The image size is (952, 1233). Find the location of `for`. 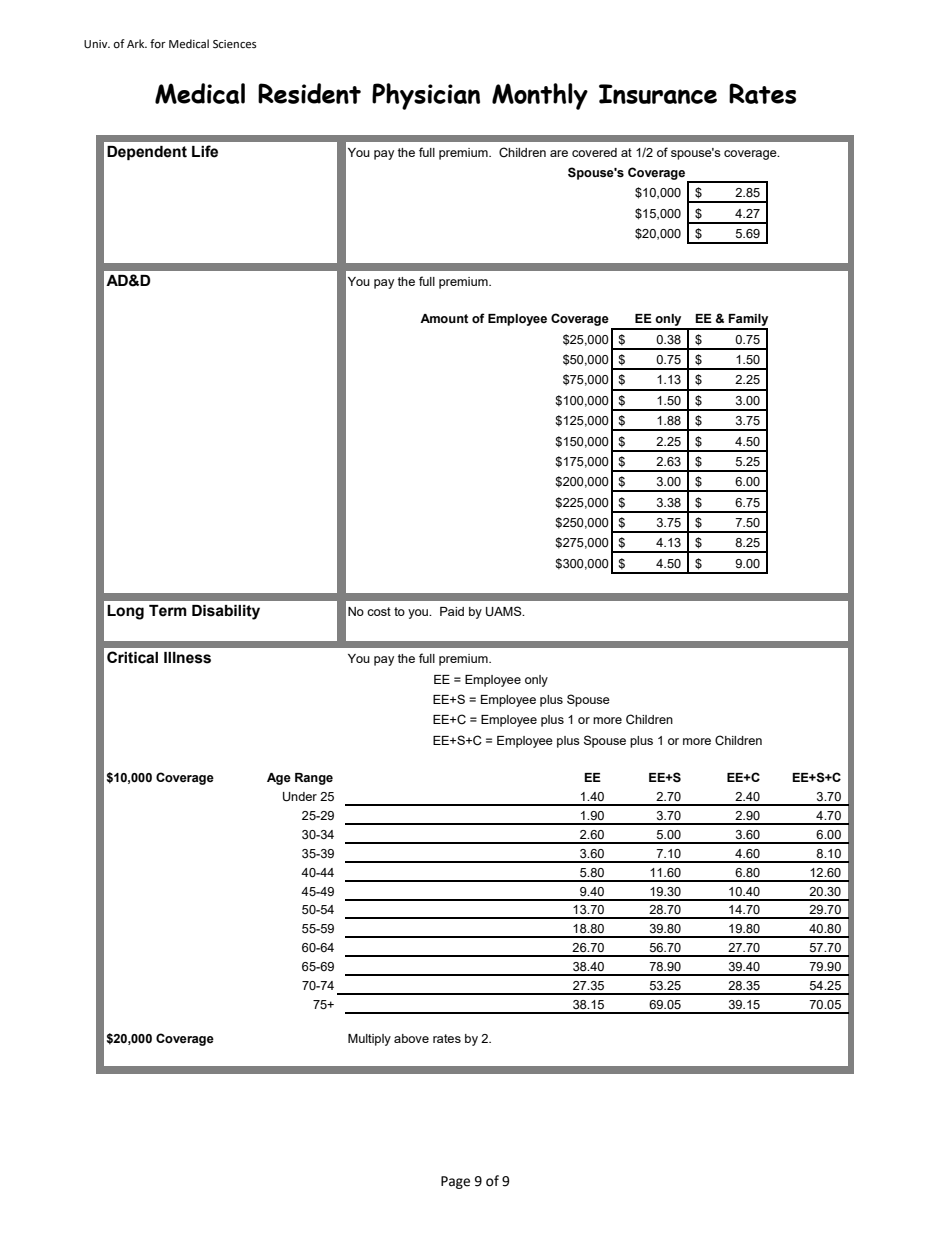

for is located at coordinates (158, 44).
